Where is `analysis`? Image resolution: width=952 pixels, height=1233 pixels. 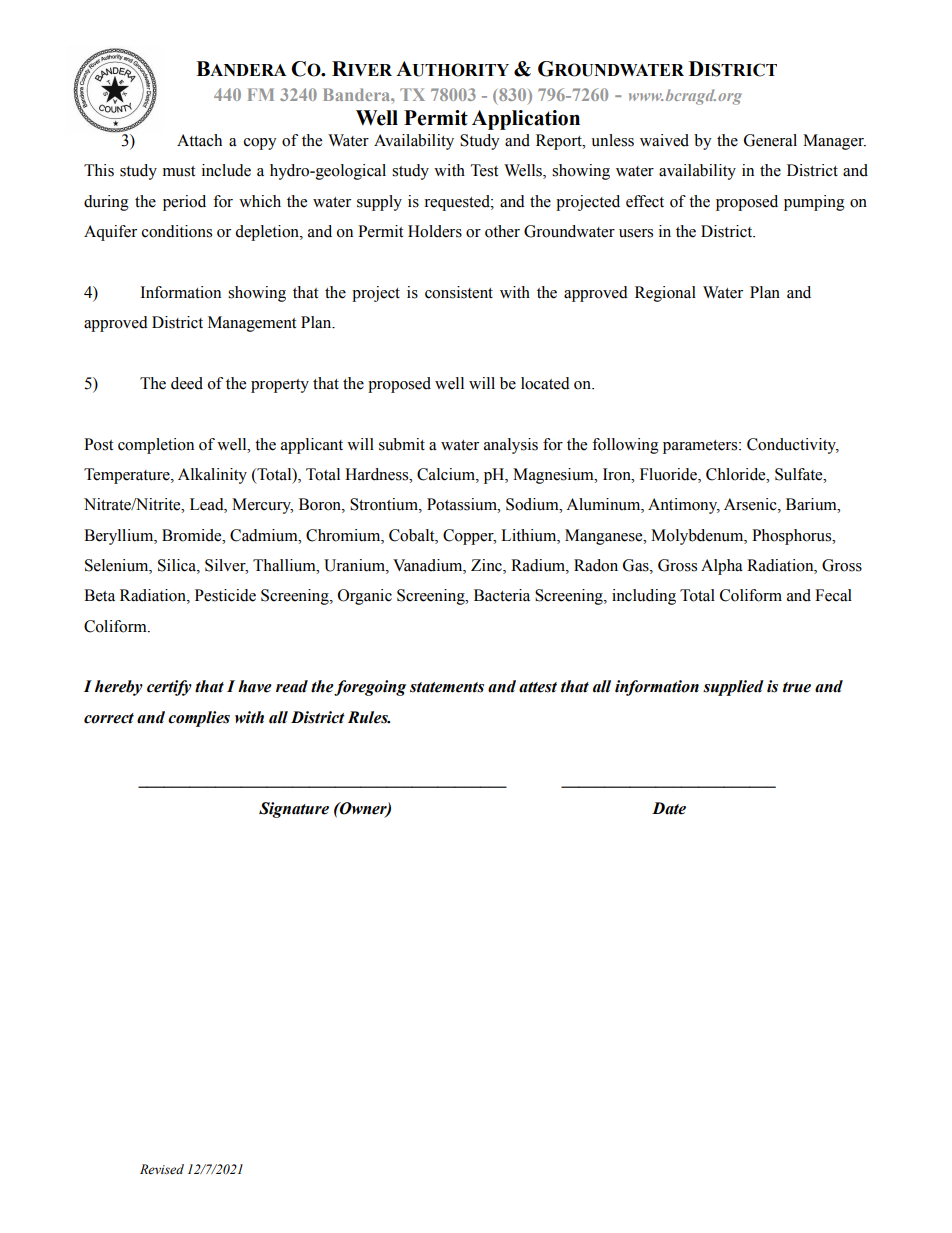 analysis is located at coordinates (511, 446).
